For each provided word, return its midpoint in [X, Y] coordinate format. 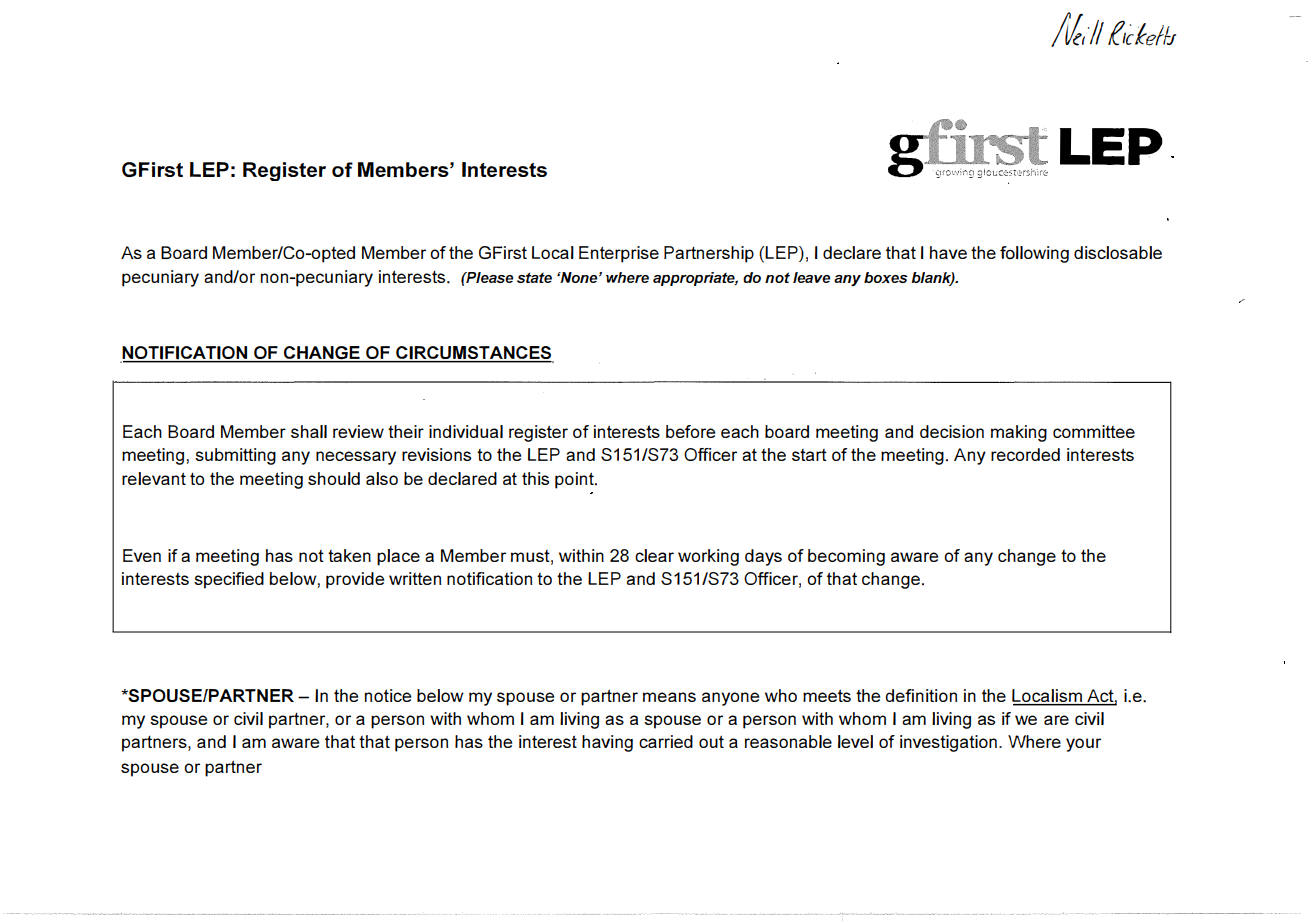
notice [388, 695]
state [534, 277]
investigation [948, 743]
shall [309, 431]
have [948, 252]
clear [654, 555]
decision [952, 431]
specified [229, 580]
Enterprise [619, 254]
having [607, 743]
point [575, 480]
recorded [1025, 454]
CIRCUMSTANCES [474, 354]
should [334, 478]
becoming [846, 557]
